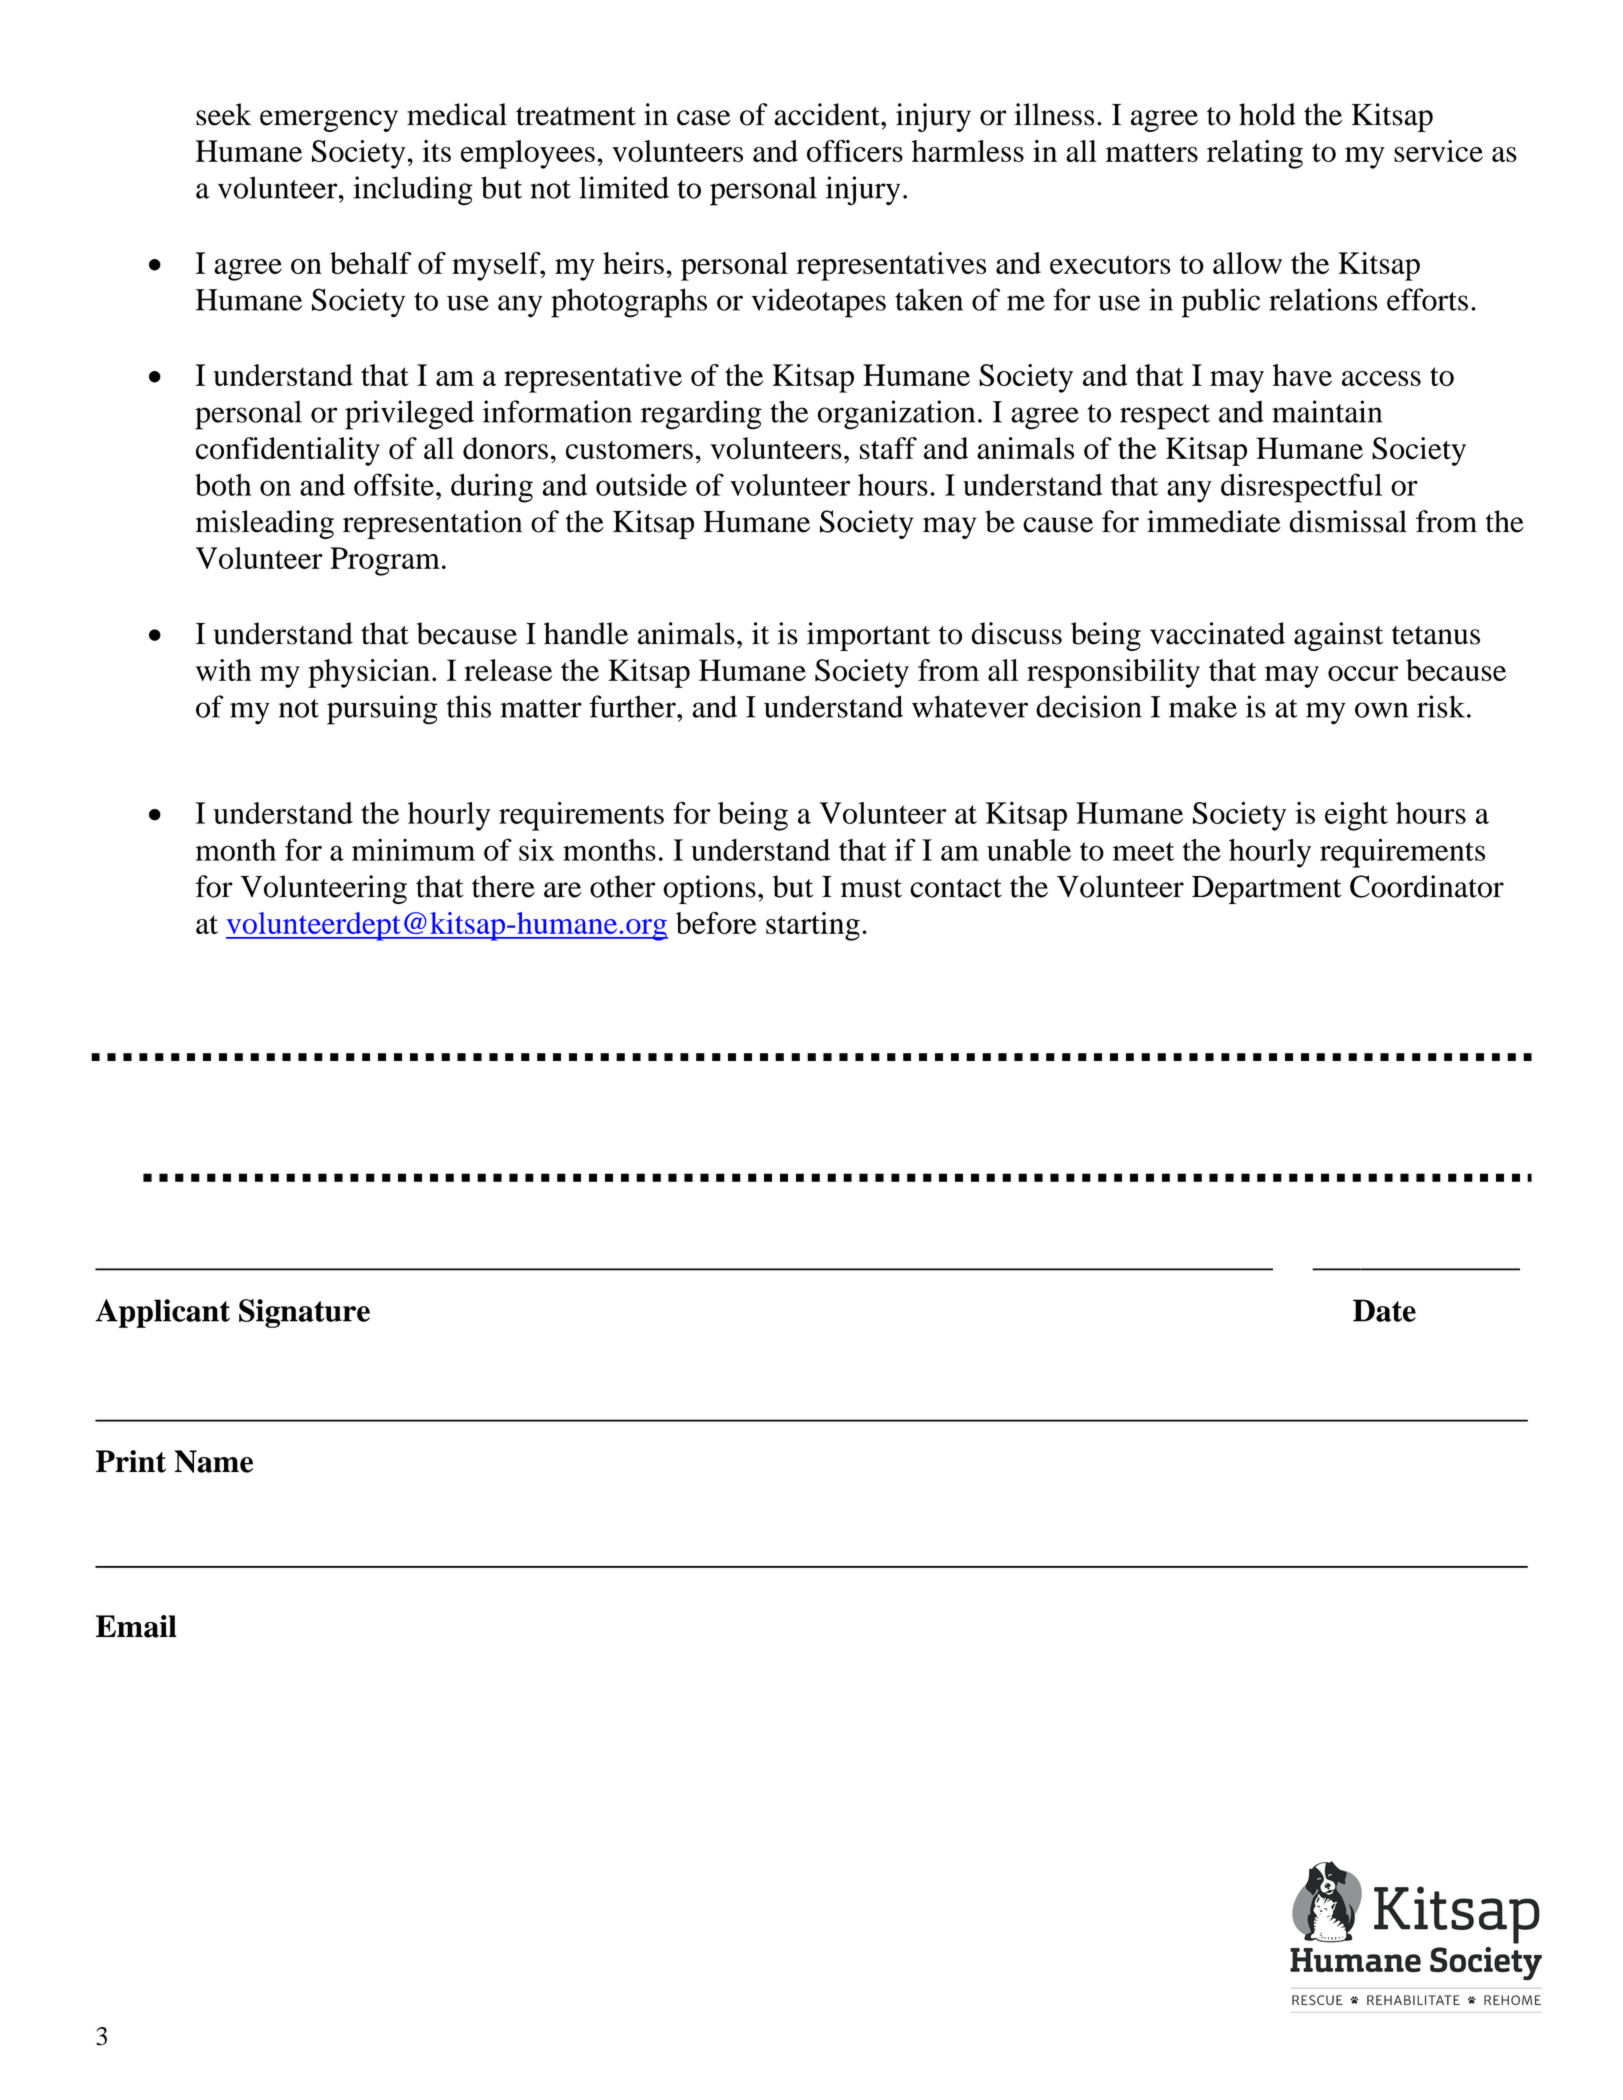  I want to click on confidentiality, so click(288, 451).
